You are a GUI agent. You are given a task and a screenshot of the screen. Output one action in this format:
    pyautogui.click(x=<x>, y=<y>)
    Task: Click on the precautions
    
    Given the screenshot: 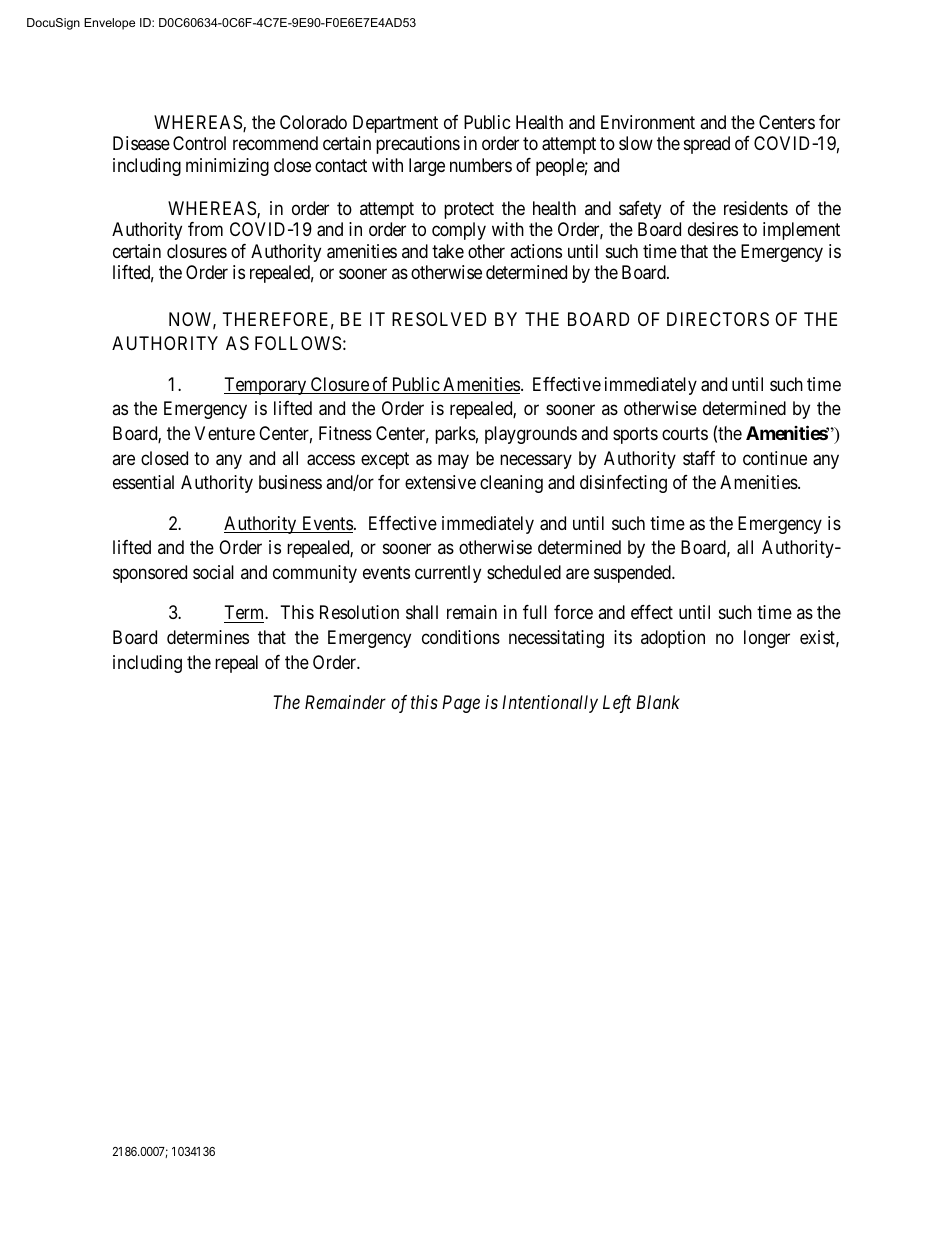 What is the action you would take?
    pyautogui.click(x=418, y=145)
